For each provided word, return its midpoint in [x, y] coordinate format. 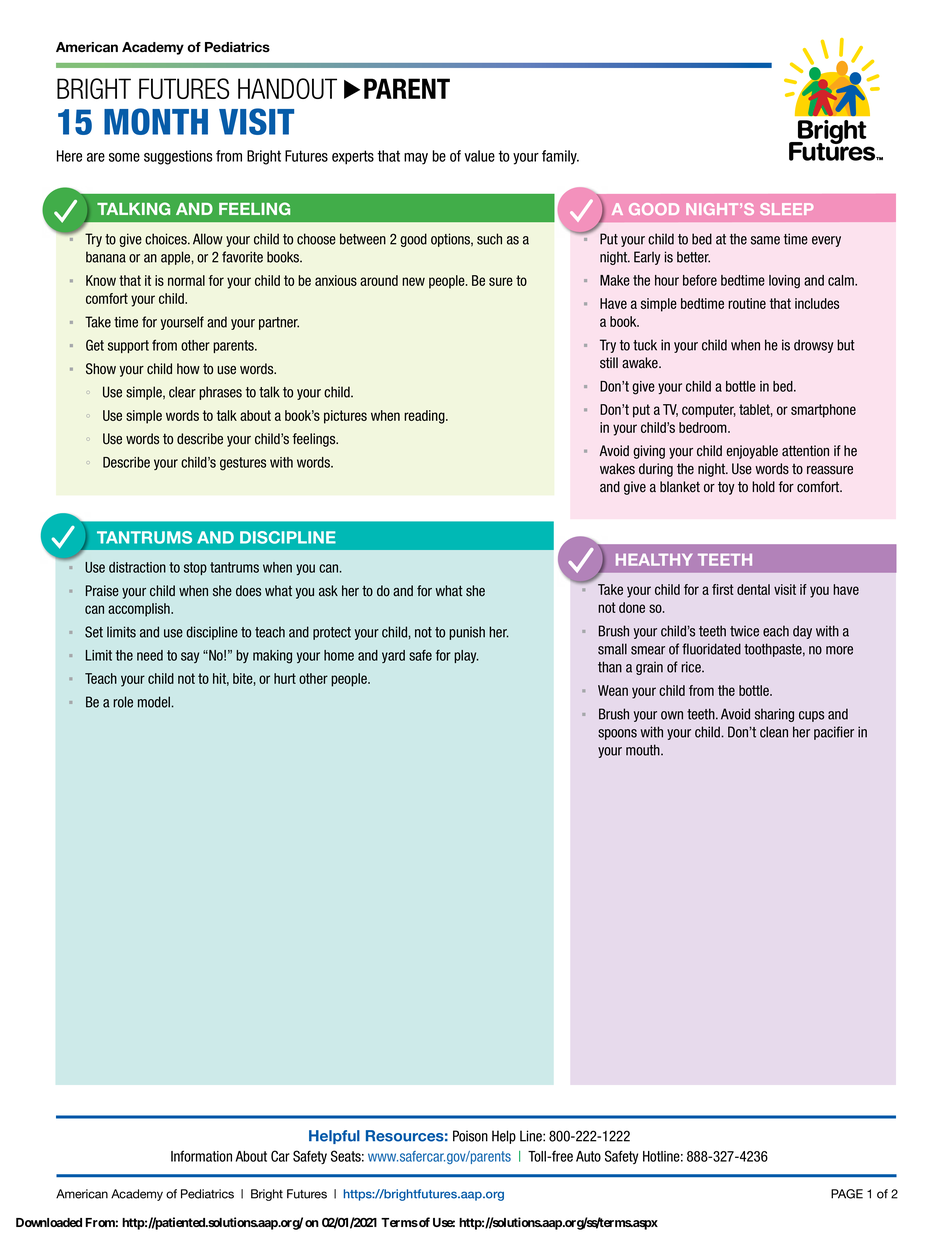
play [466, 656]
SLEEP [786, 209]
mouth [644, 750]
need [150, 655]
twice [744, 631]
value [479, 156]
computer [709, 411]
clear [182, 392]
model [154, 702]
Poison [470, 1136]
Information [201, 1156]
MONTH [156, 121]
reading [425, 417]
